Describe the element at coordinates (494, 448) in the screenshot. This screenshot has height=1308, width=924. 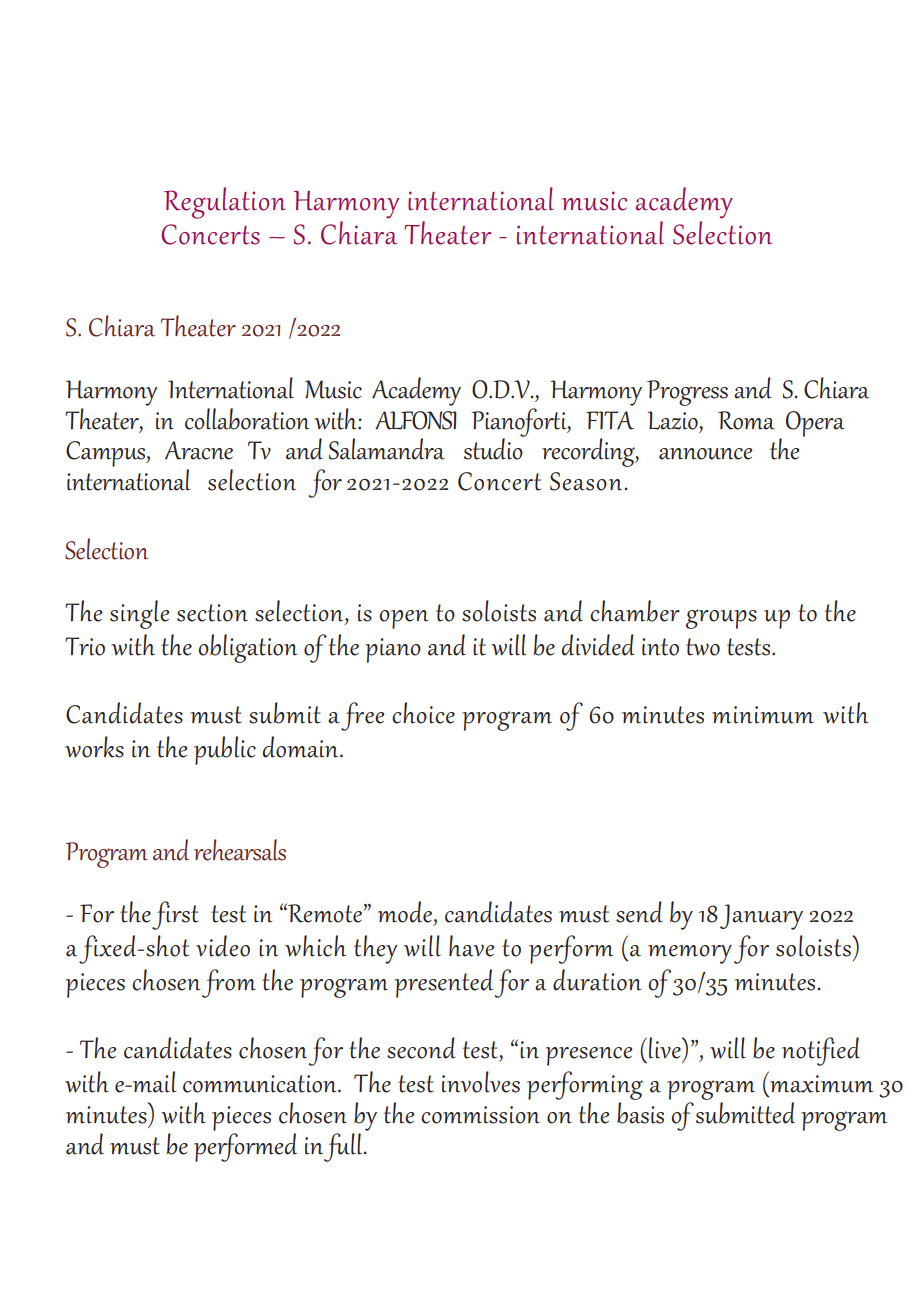
I see `studio` at that location.
